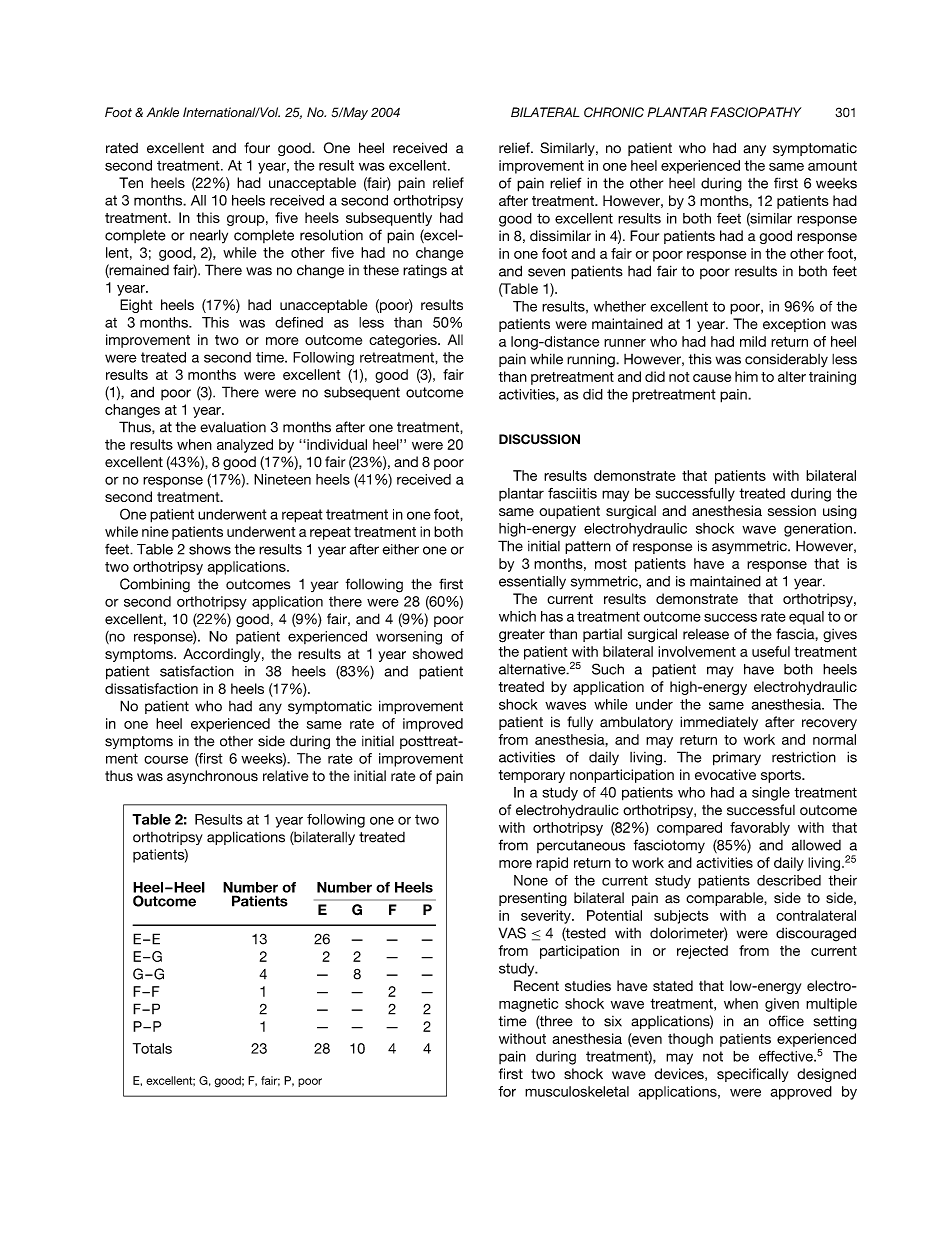 The height and width of the screenshot is (1233, 952). Describe the element at coordinates (832, 165) in the screenshot. I see `amount` at that location.
